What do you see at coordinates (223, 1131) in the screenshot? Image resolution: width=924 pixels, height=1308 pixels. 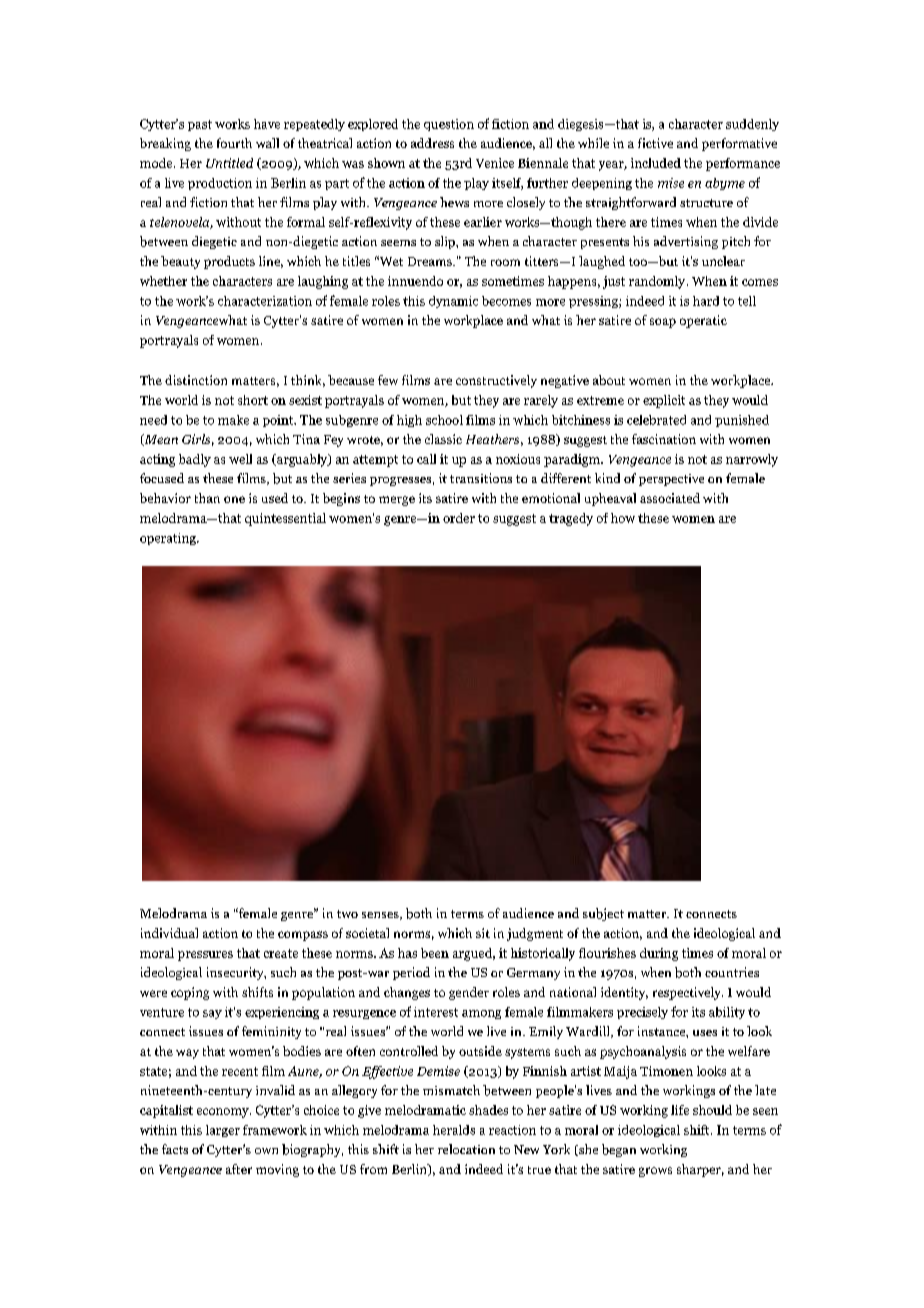 I see `larger` at bounding box center [223, 1131].
